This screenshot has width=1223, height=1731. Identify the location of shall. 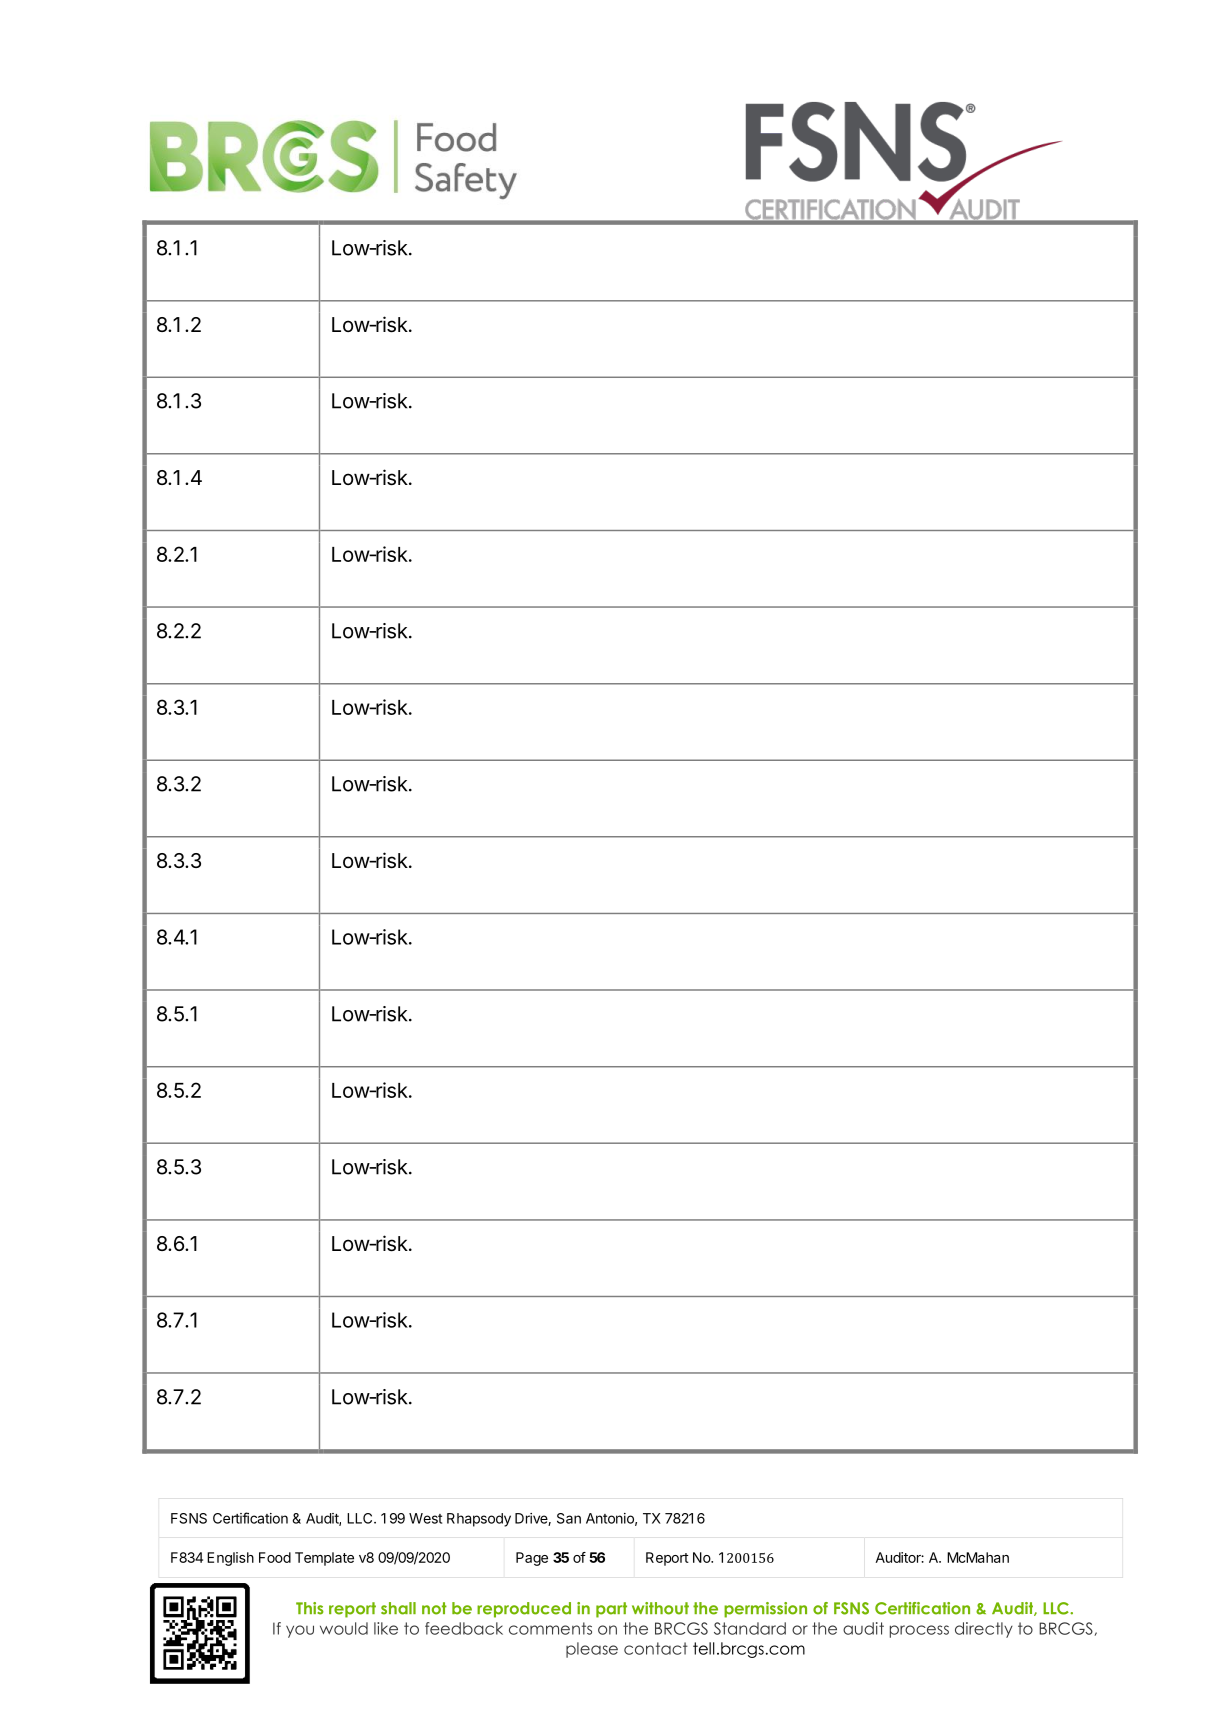
(398, 1608).
